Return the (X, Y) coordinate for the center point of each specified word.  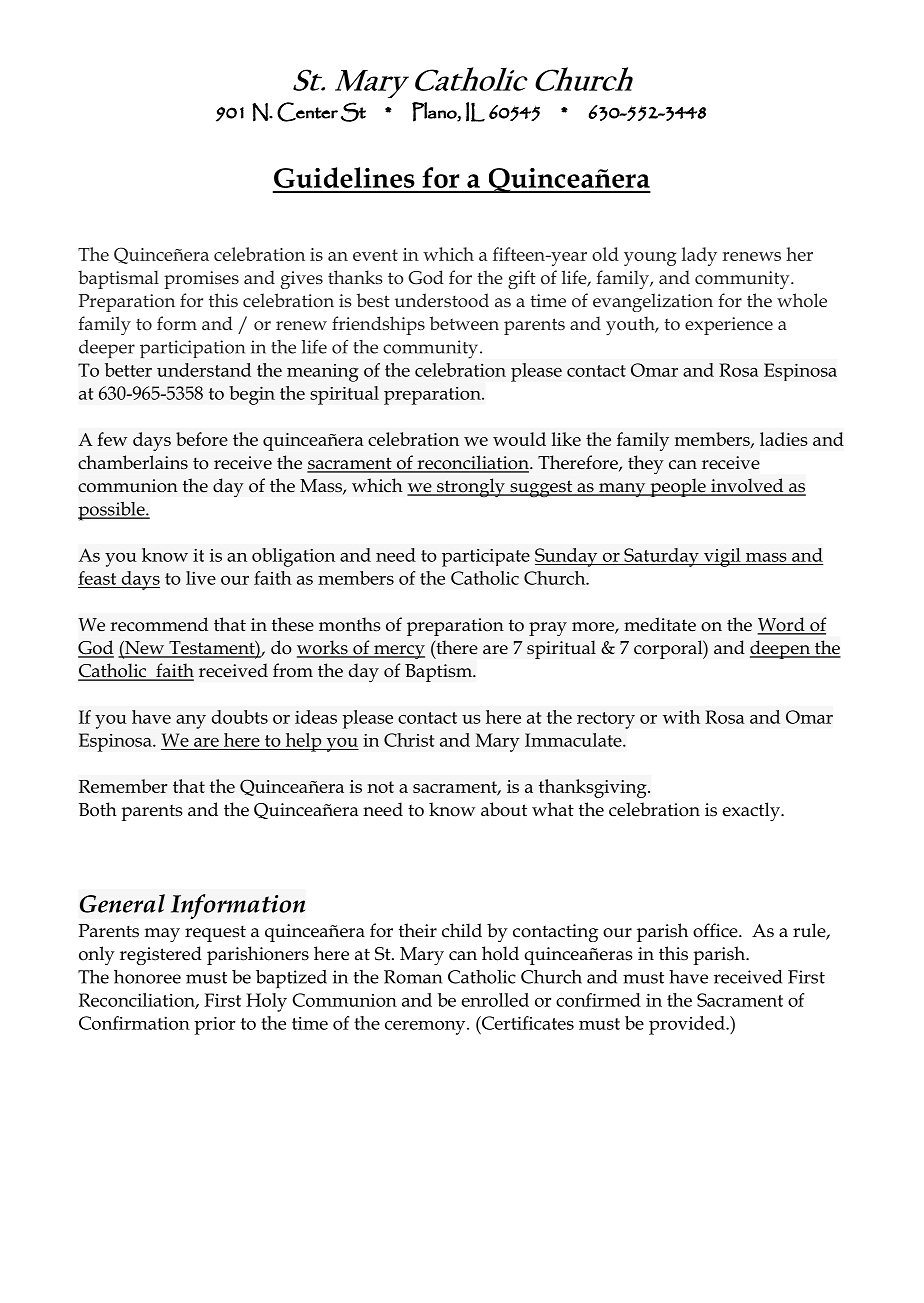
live (201, 578)
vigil (722, 557)
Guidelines (344, 177)
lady (699, 256)
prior (214, 1026)
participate (486, 558)
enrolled (495, 1000)
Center (307, 112)
